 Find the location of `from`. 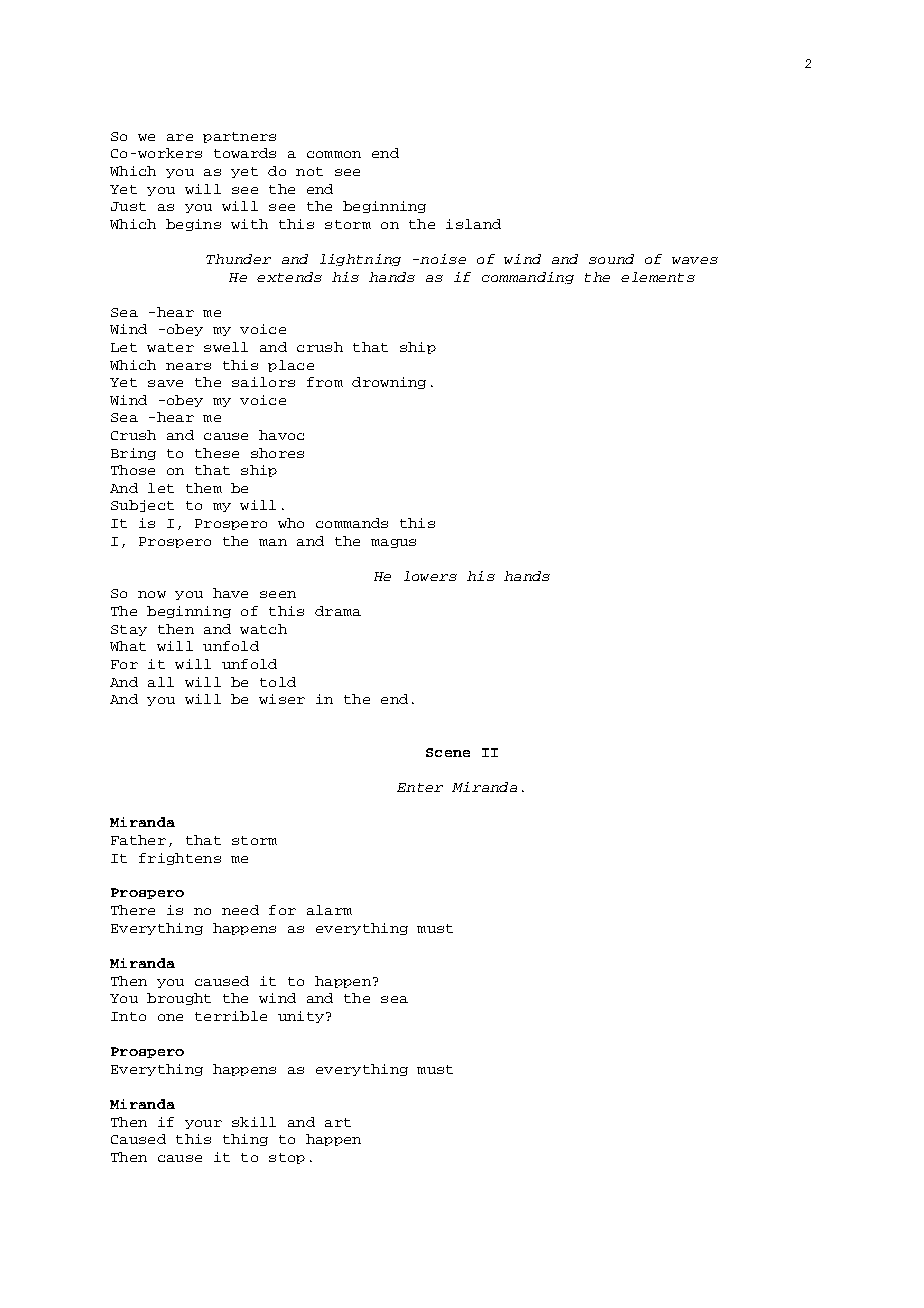

from is located at coordinates (325, 382).
